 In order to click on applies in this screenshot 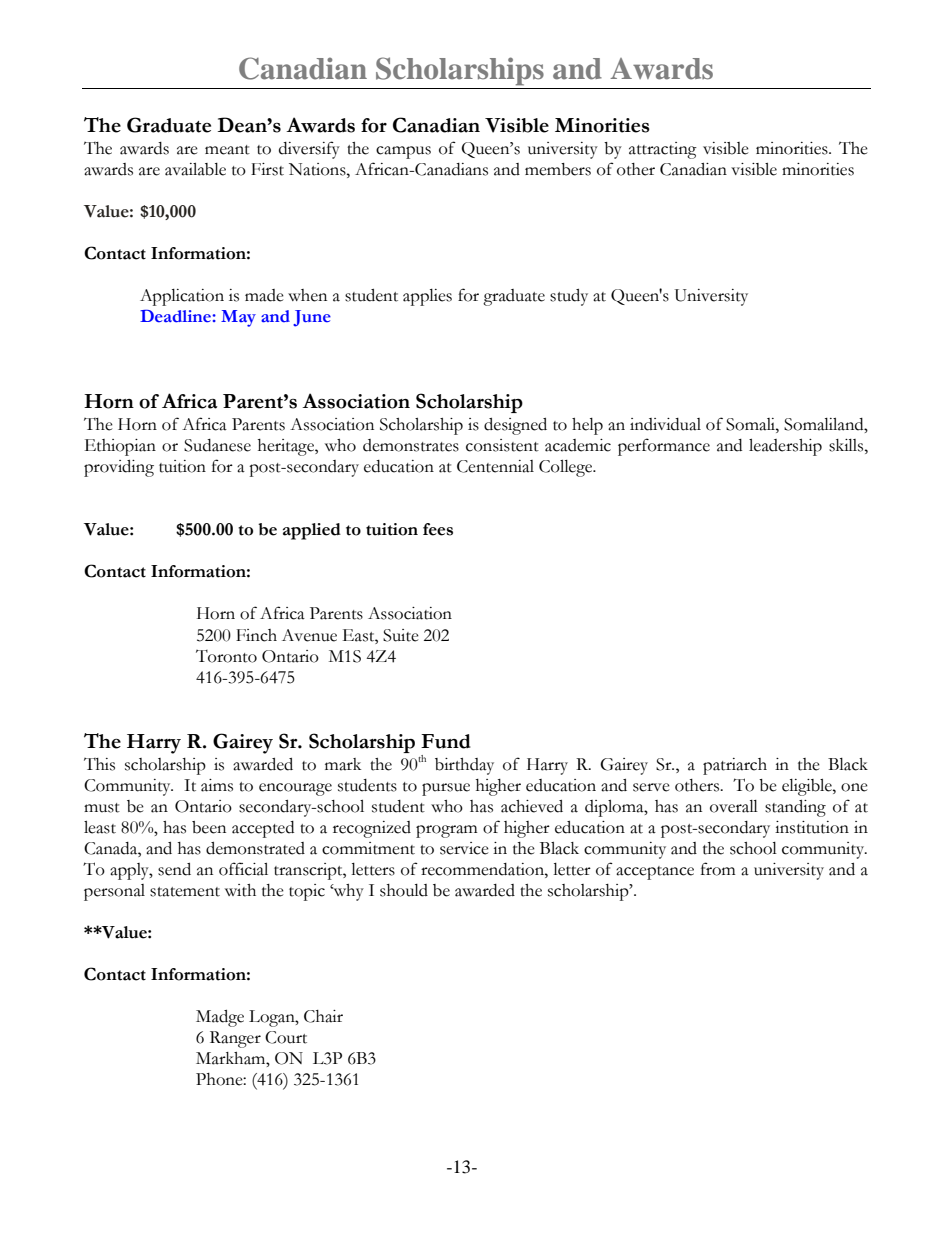, I will do `click(427, 297)`.
